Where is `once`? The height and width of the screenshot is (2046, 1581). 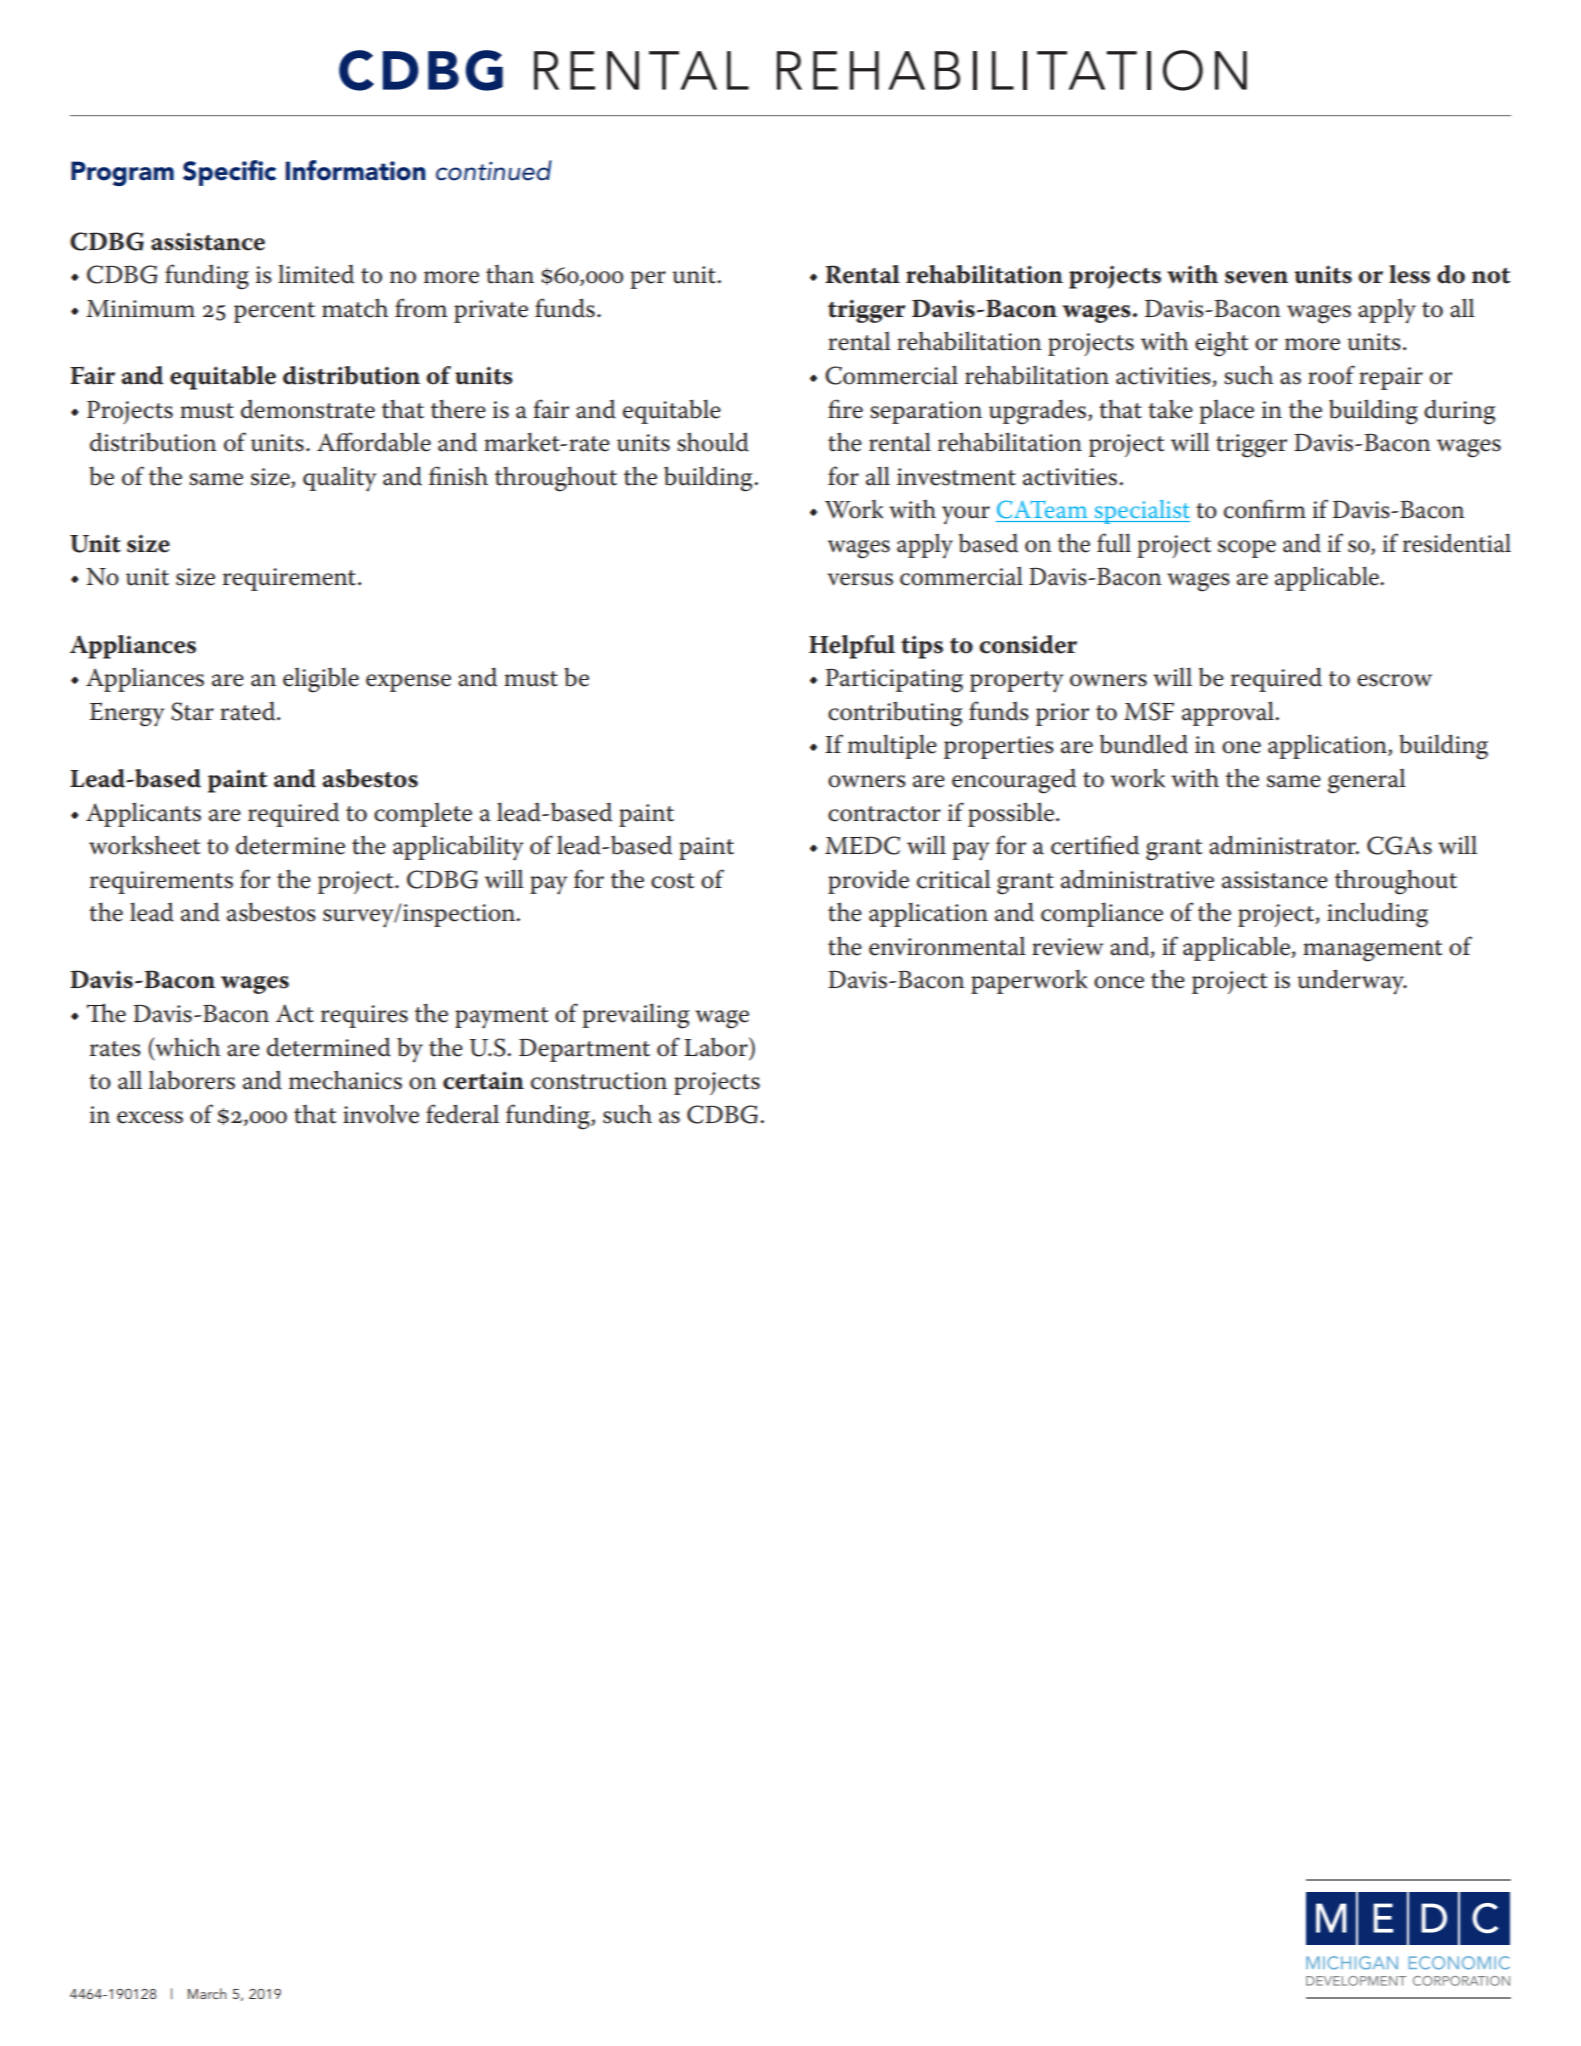
once is located at coordinates (1119, 982).
